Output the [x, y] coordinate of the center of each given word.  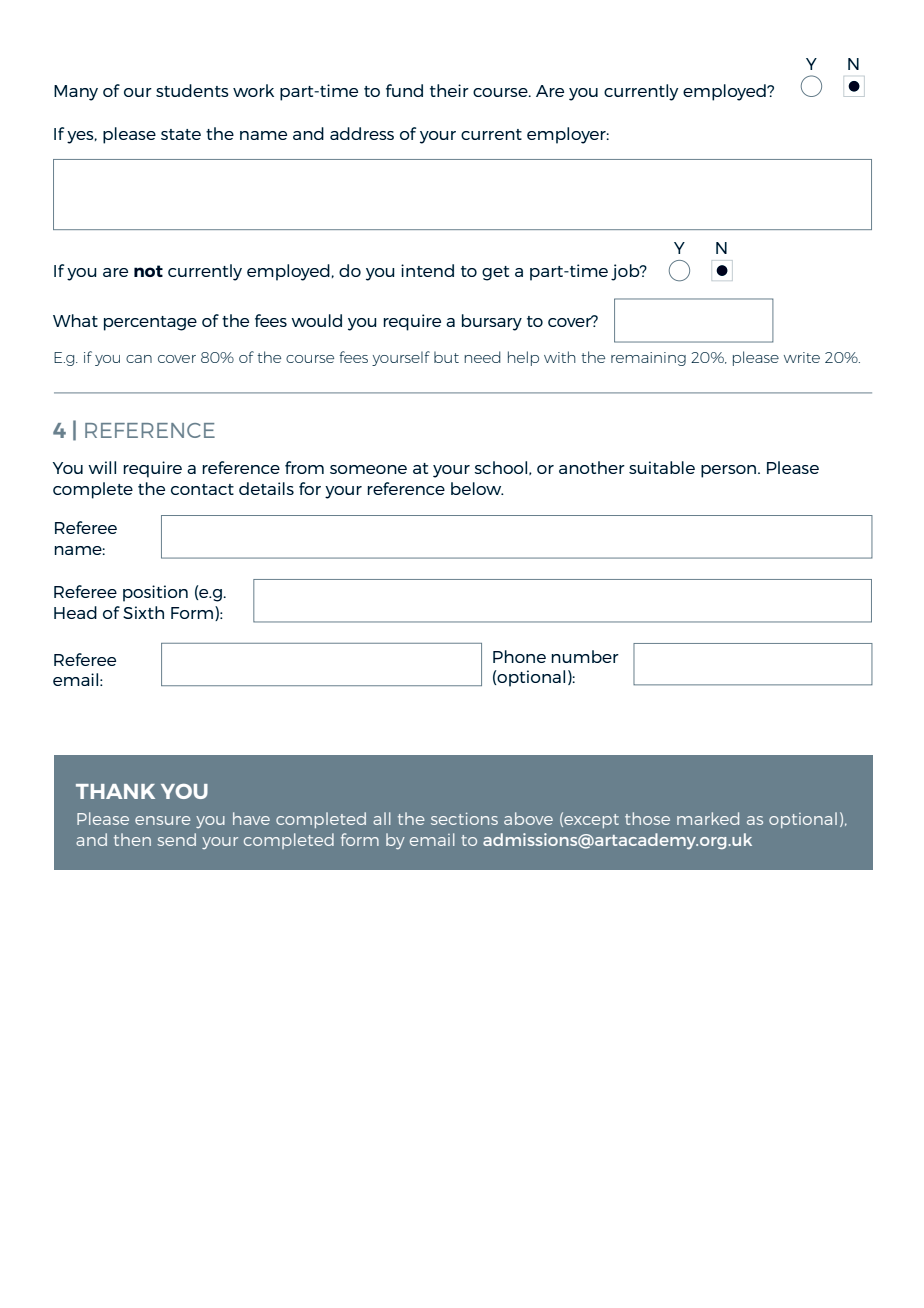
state [181, 134]
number [585, 656]
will [102, 467]
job [626, 272]
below [477, 488]
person [730, 471]
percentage [150, 323]
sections [464, 818]
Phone [519, 656]
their [449, 90]
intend [427, 270]
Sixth [143, 612]
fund [404, 90]
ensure [163, 820]
